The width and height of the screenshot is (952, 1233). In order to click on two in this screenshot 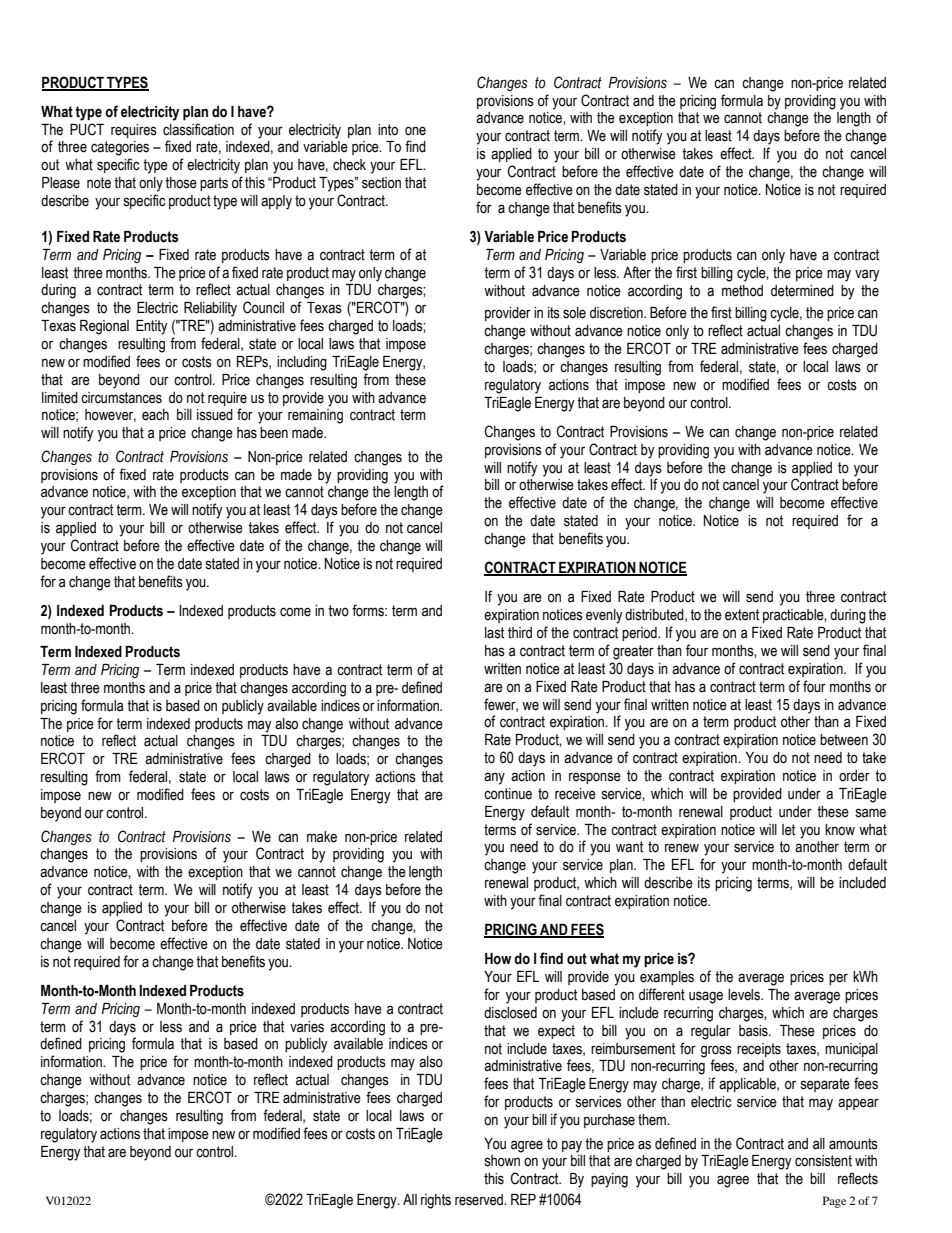, I will do `click(338, 611)`.
